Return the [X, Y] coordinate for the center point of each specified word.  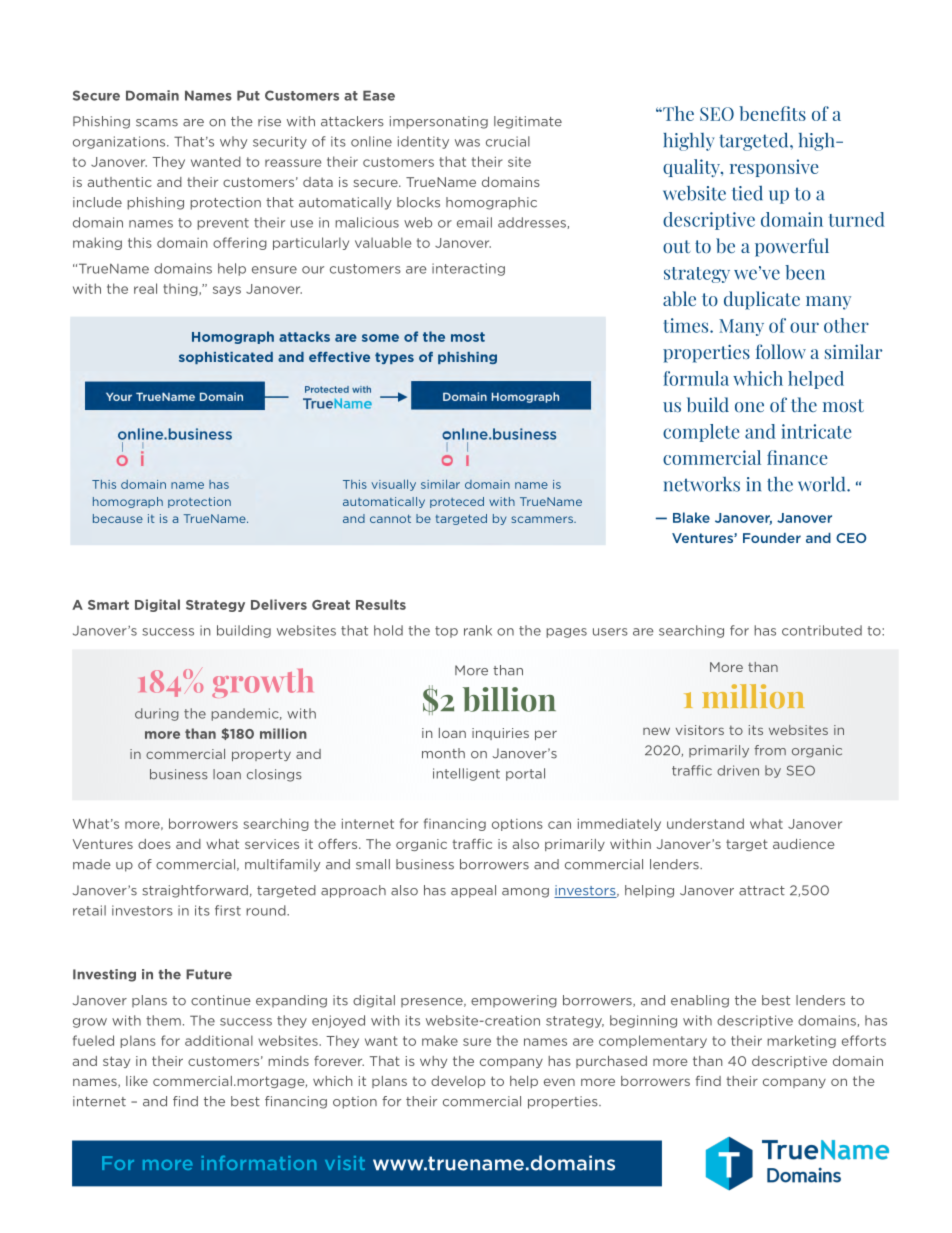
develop [458, 1082]
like [137, 1081]
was [467, 143]
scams [157, 123]
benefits [772, 113]
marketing [801, 1041]
